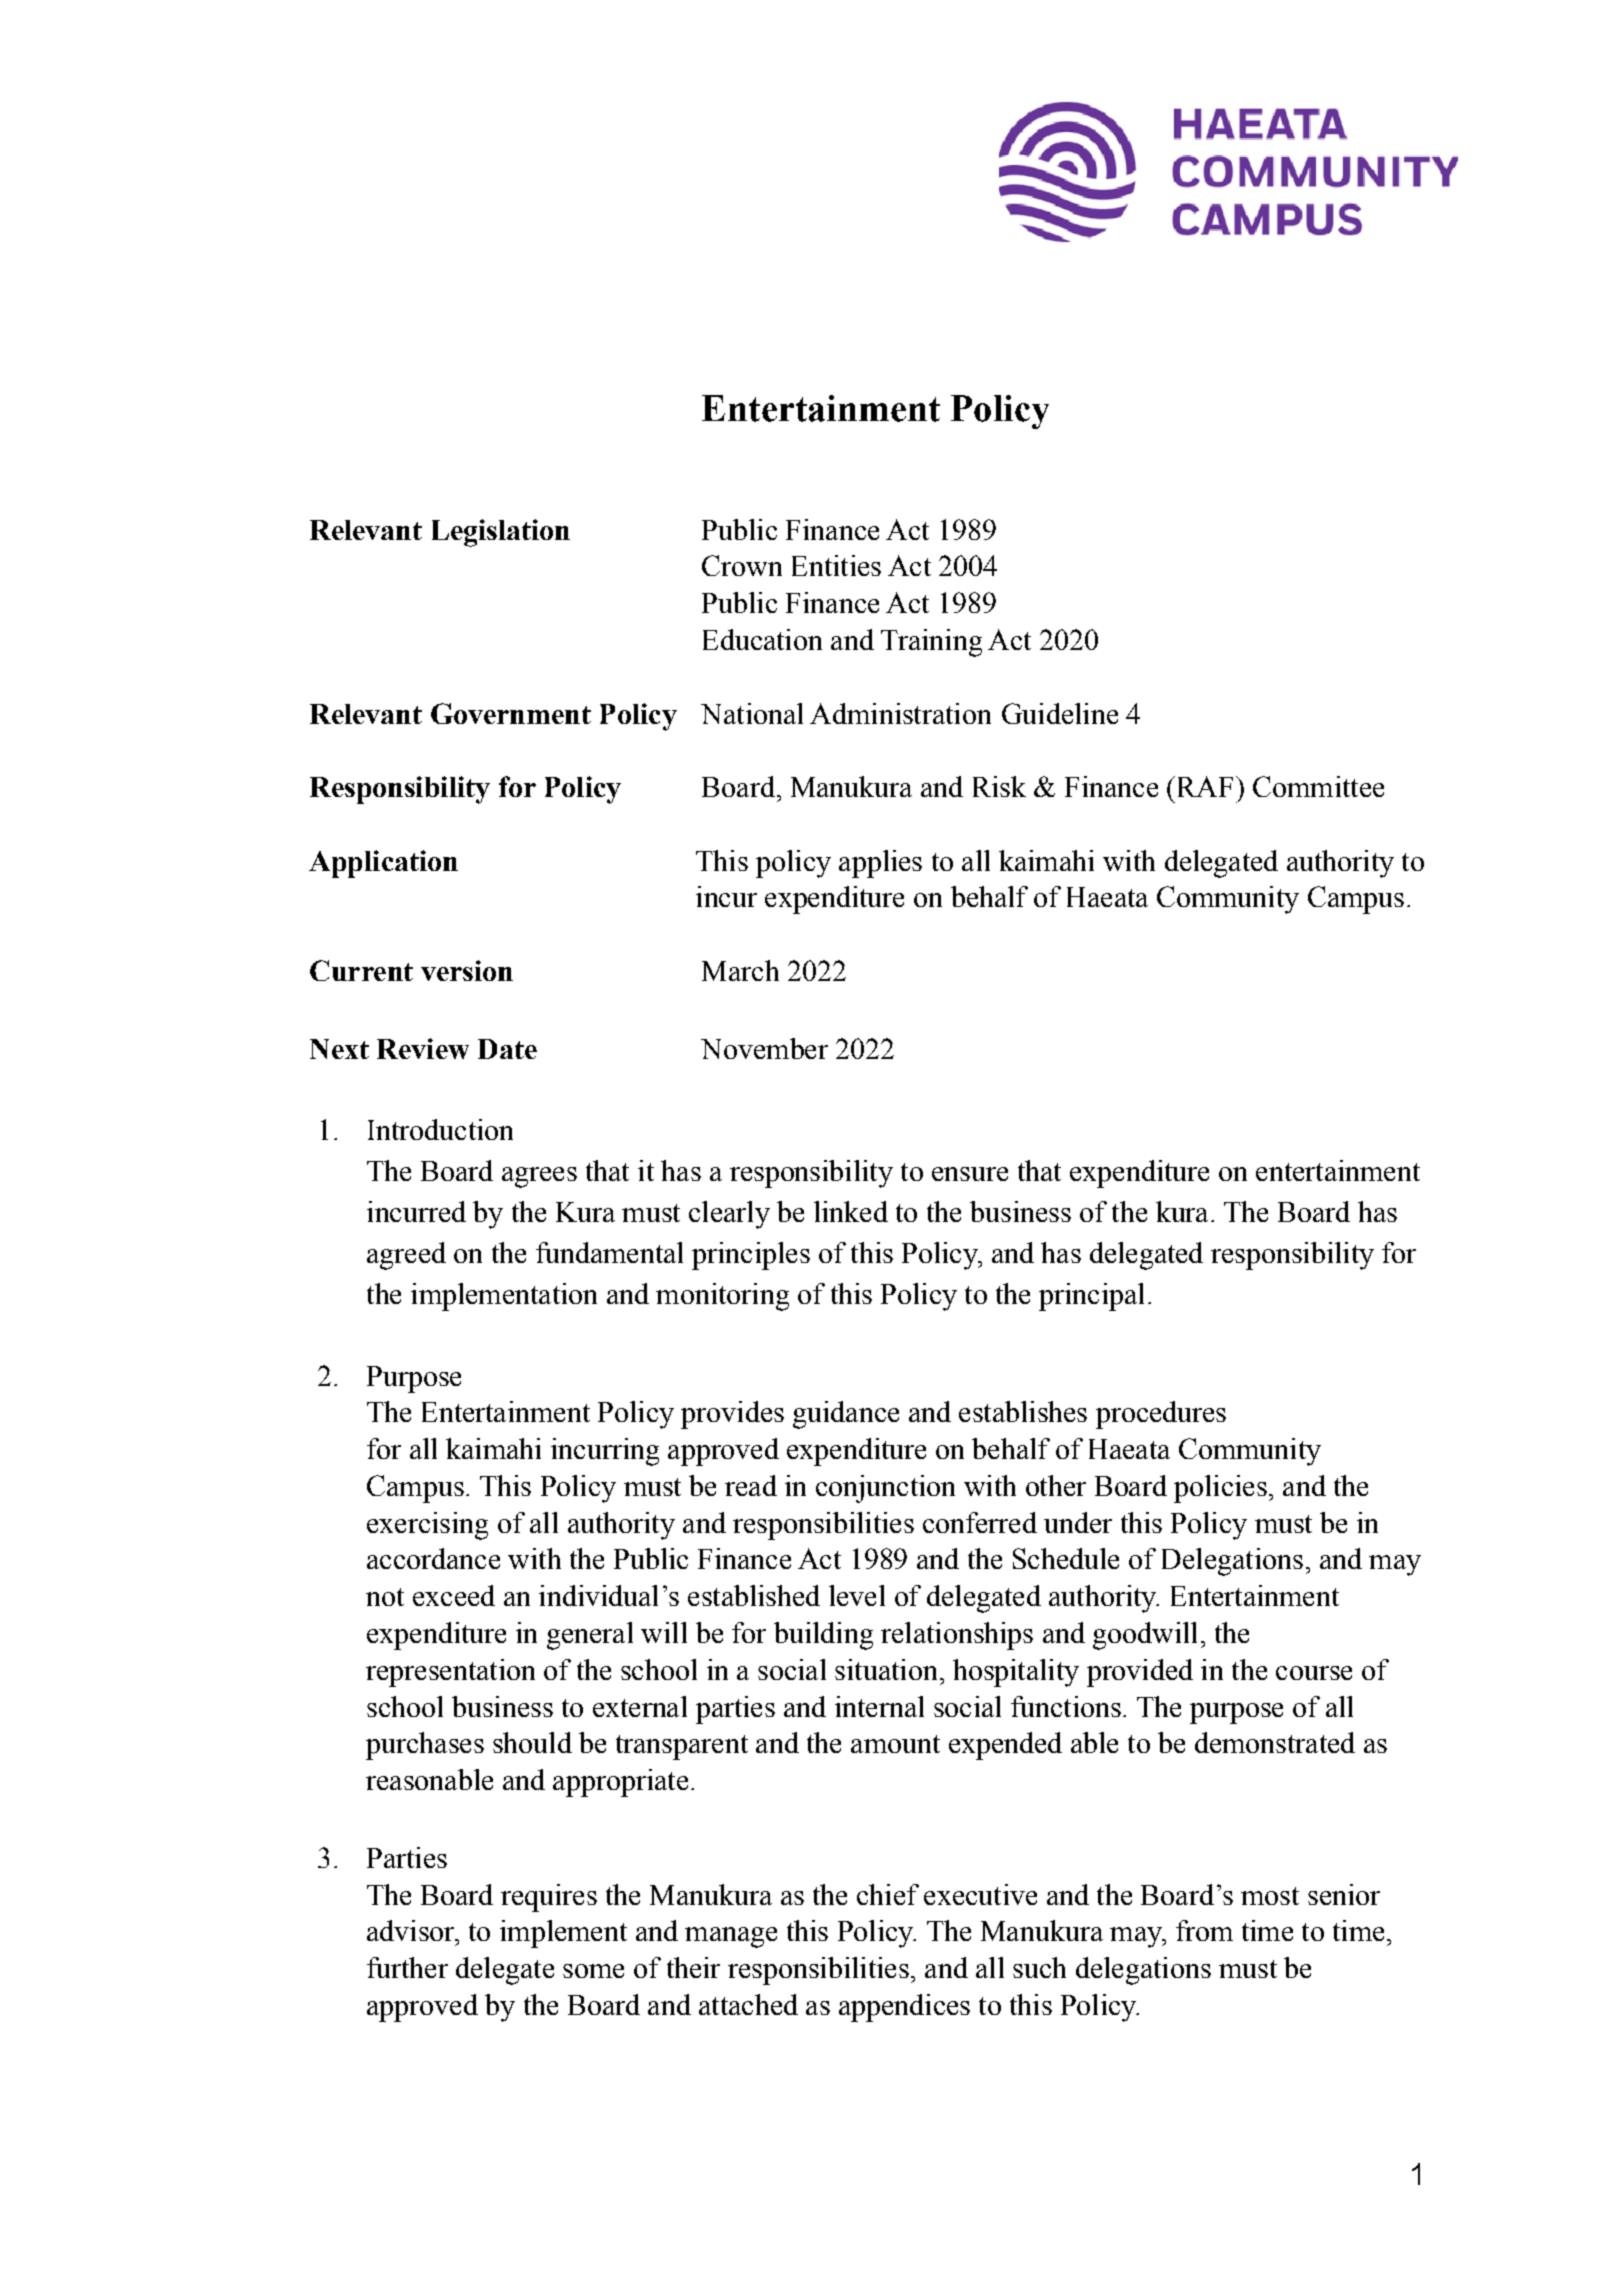  What do you see at coordinates (501, 533) in the document?
I see `Legislation` at bounding box center [501, 533].
